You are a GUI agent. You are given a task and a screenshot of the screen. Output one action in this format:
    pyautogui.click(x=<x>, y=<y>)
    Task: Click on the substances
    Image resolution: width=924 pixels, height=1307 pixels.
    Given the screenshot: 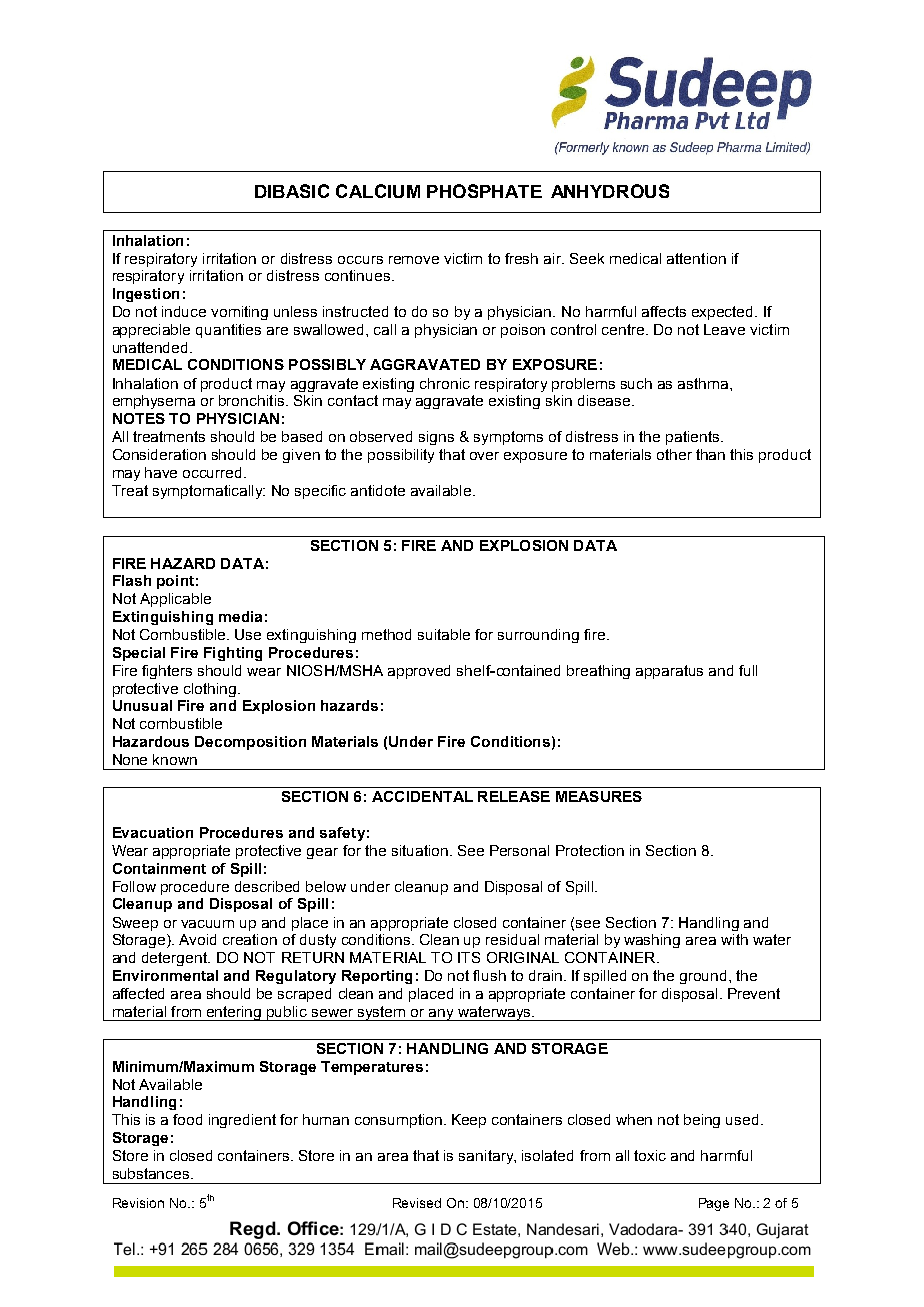 What is the action you would take?
    pyautogui.click(x=152, y=1173)
